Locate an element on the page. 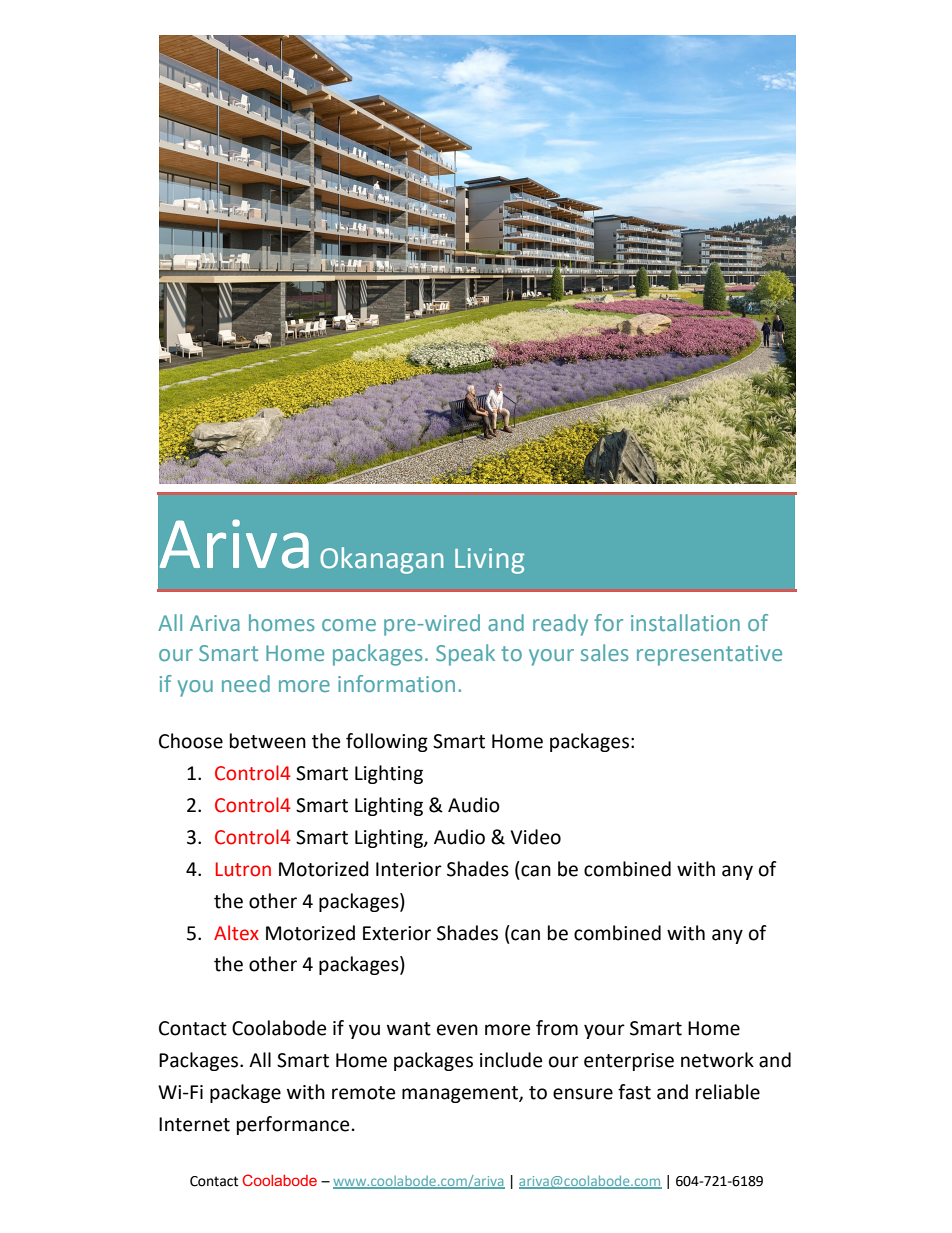 This image has width=952, height=1233. Speak is located at coordinates (465, 655).
